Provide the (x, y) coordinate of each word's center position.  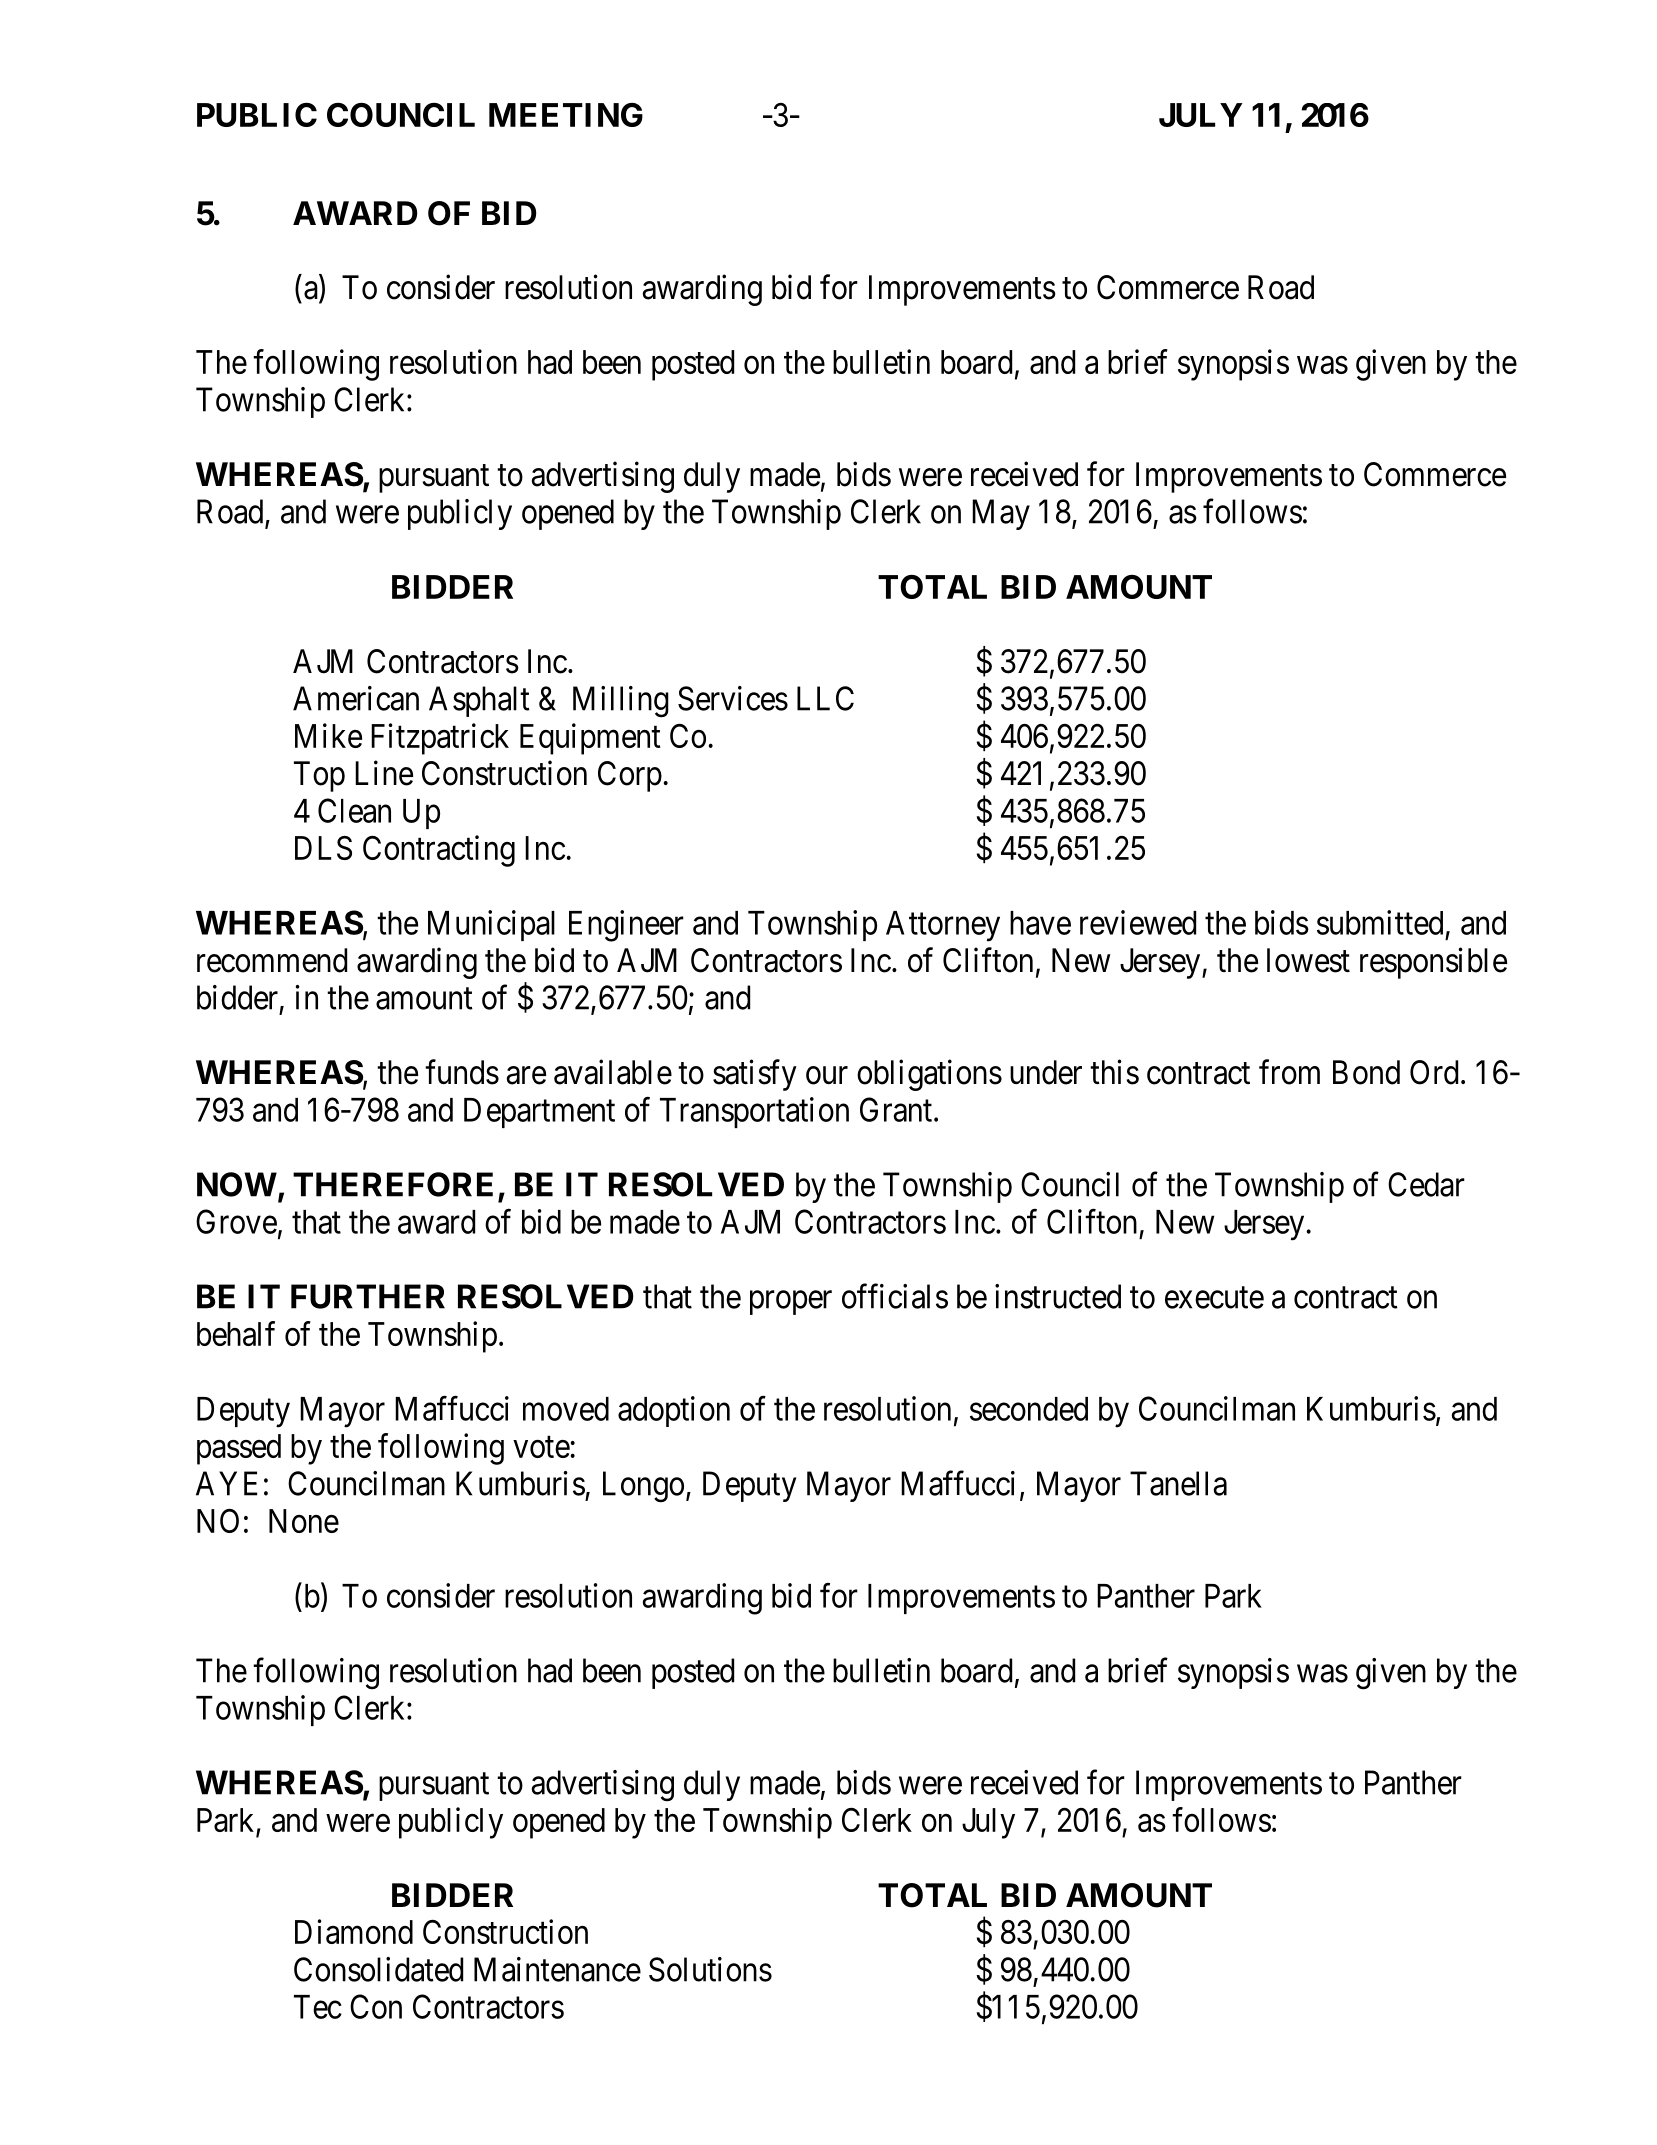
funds (462, 1072)
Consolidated (378, 1969)
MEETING (566, 115)
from (1289, 1072)
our (827, 1076)
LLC (825, 698)
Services (733, 698)
